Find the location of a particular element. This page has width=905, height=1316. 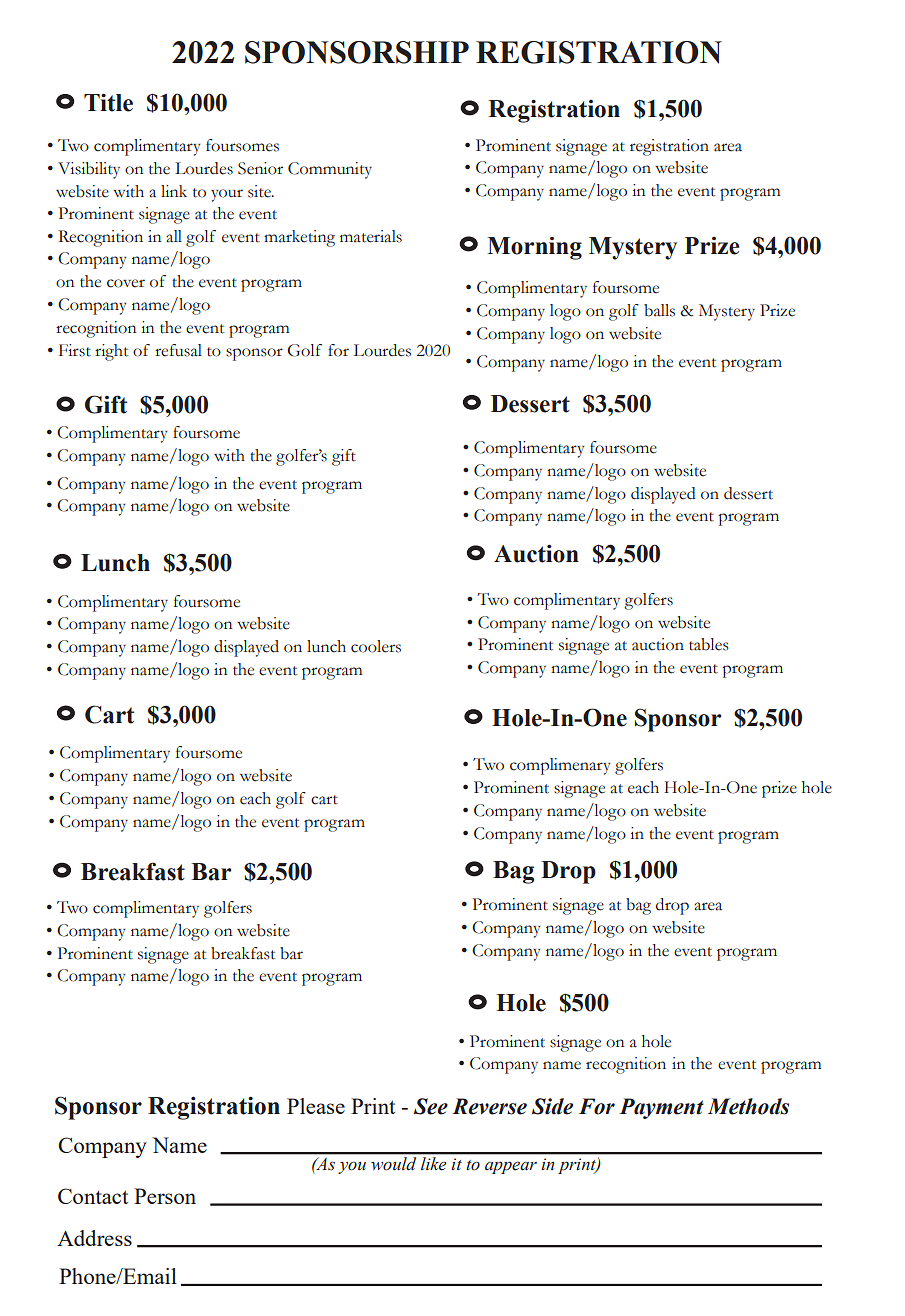

Person is located at coordinates (165, 1196).
